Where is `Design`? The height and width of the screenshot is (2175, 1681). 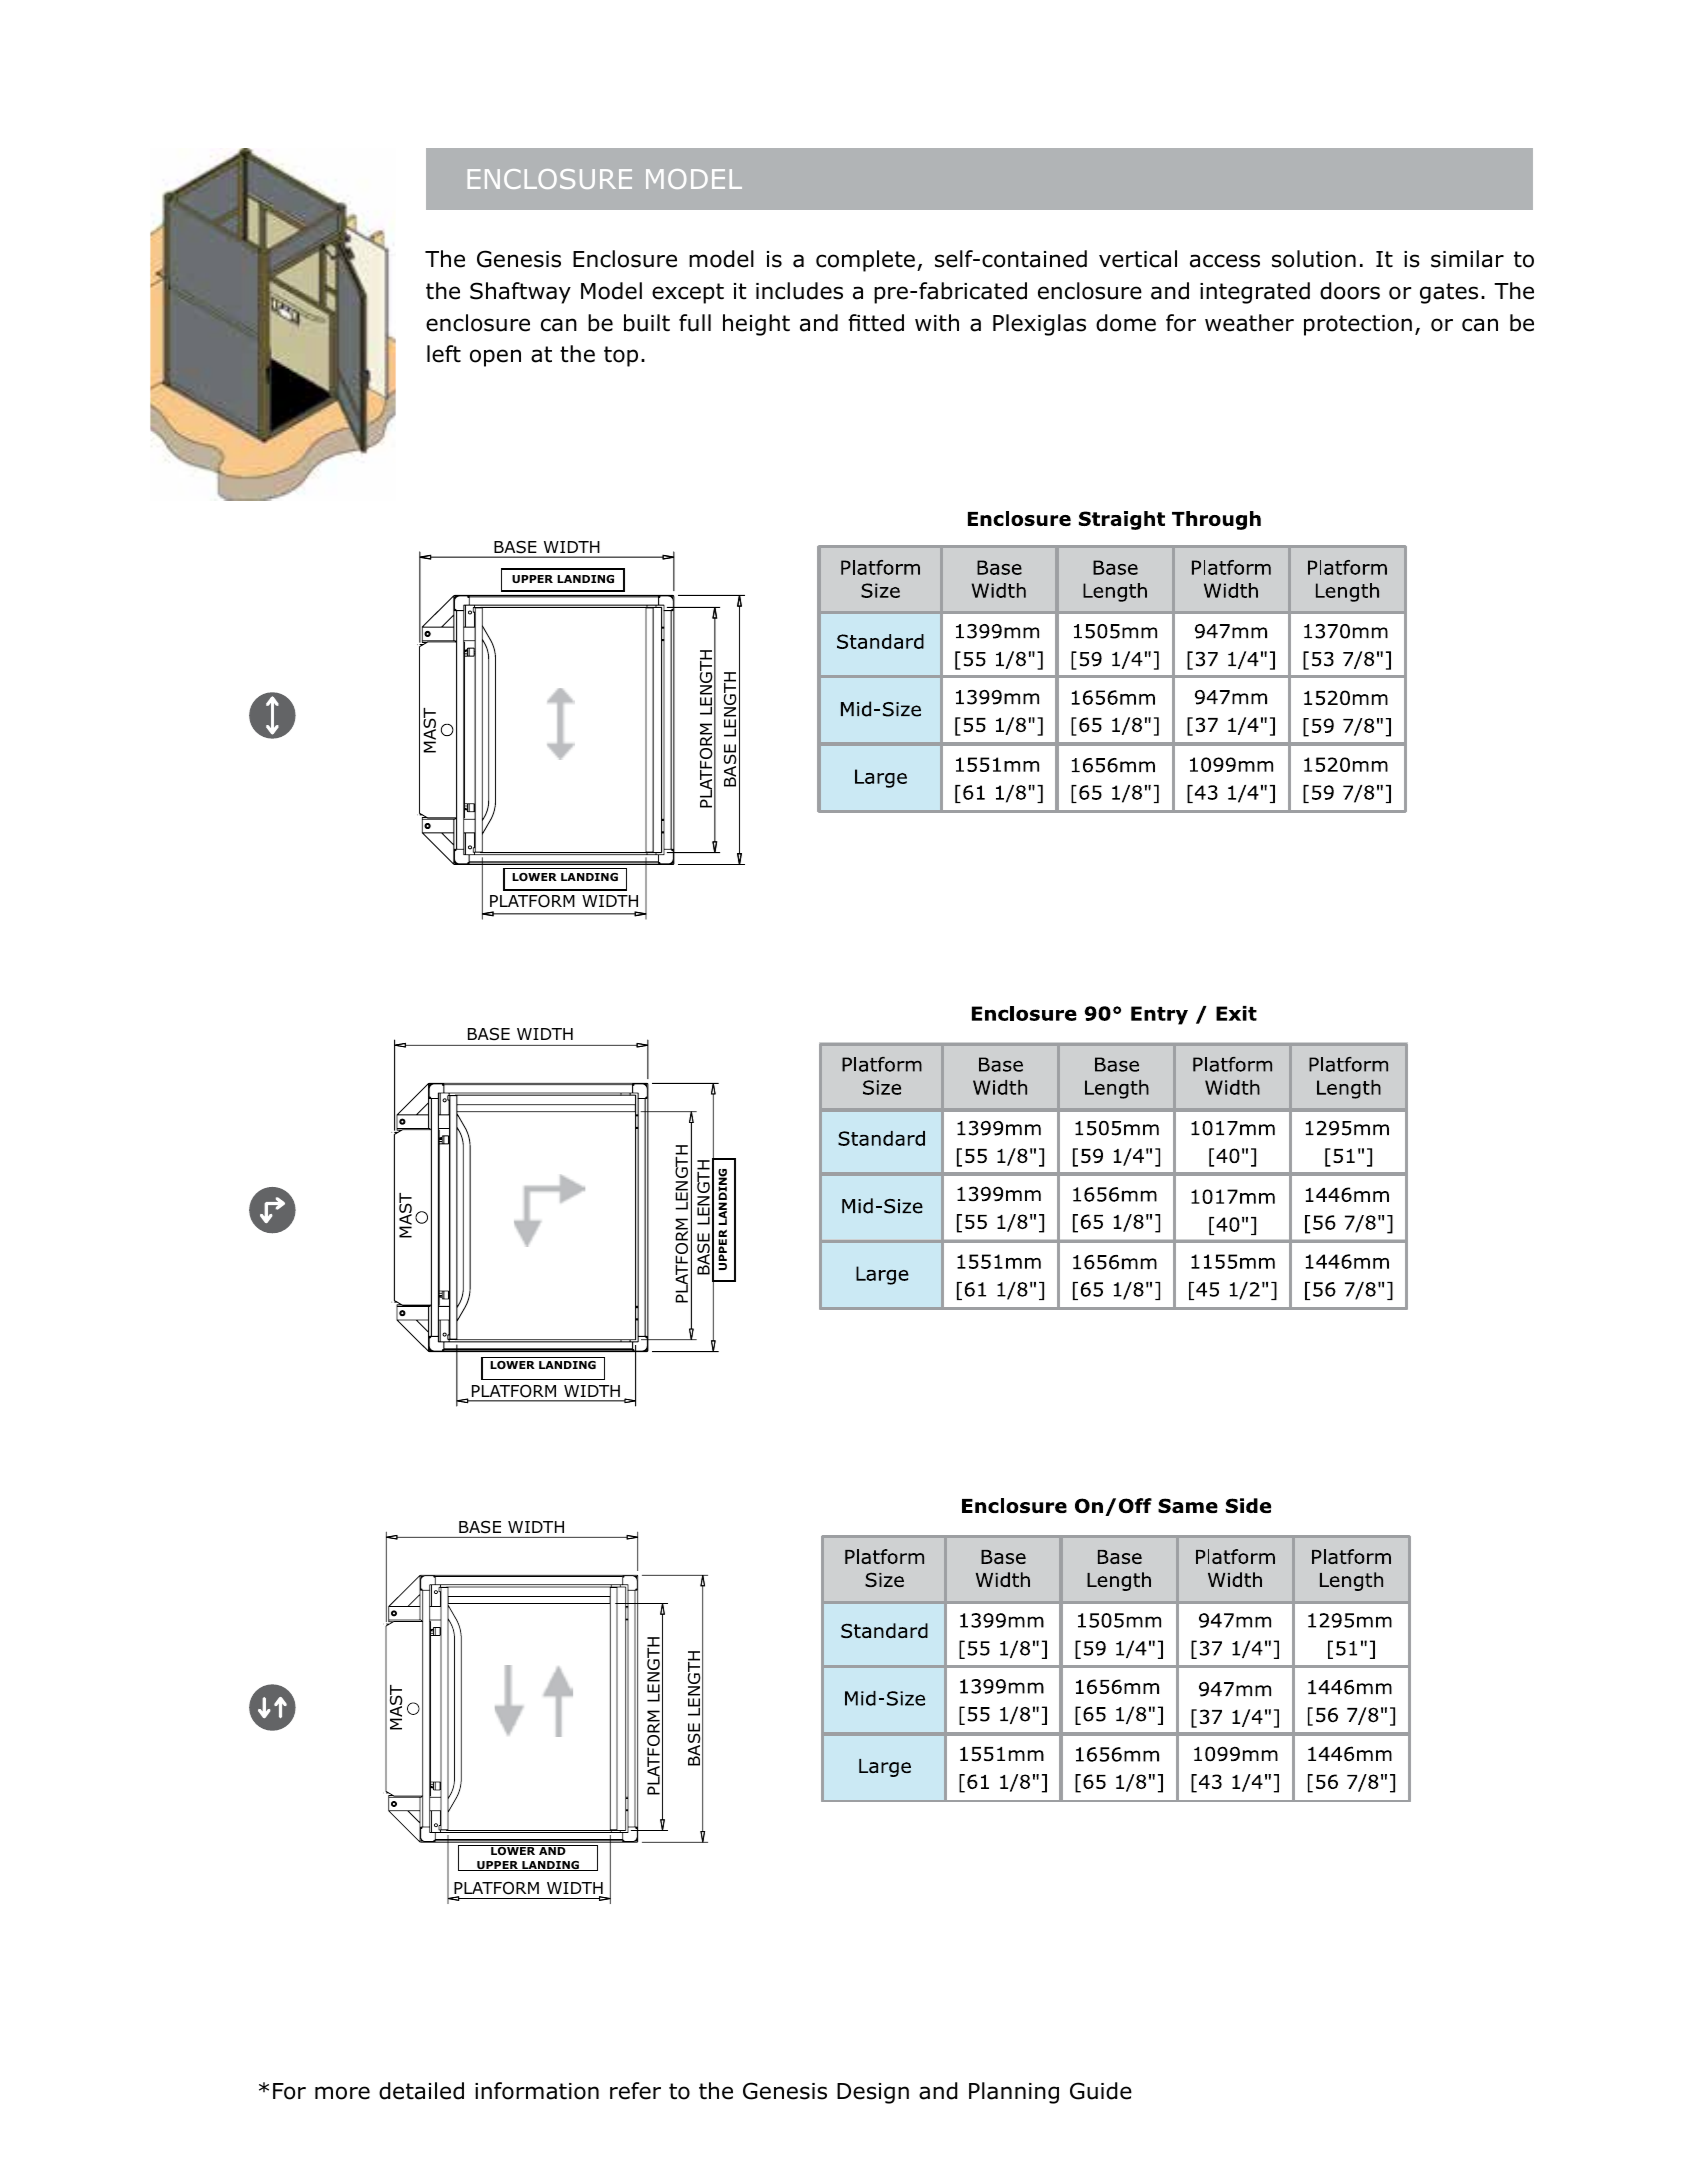
Design is located at coordinates (873, 2093).
